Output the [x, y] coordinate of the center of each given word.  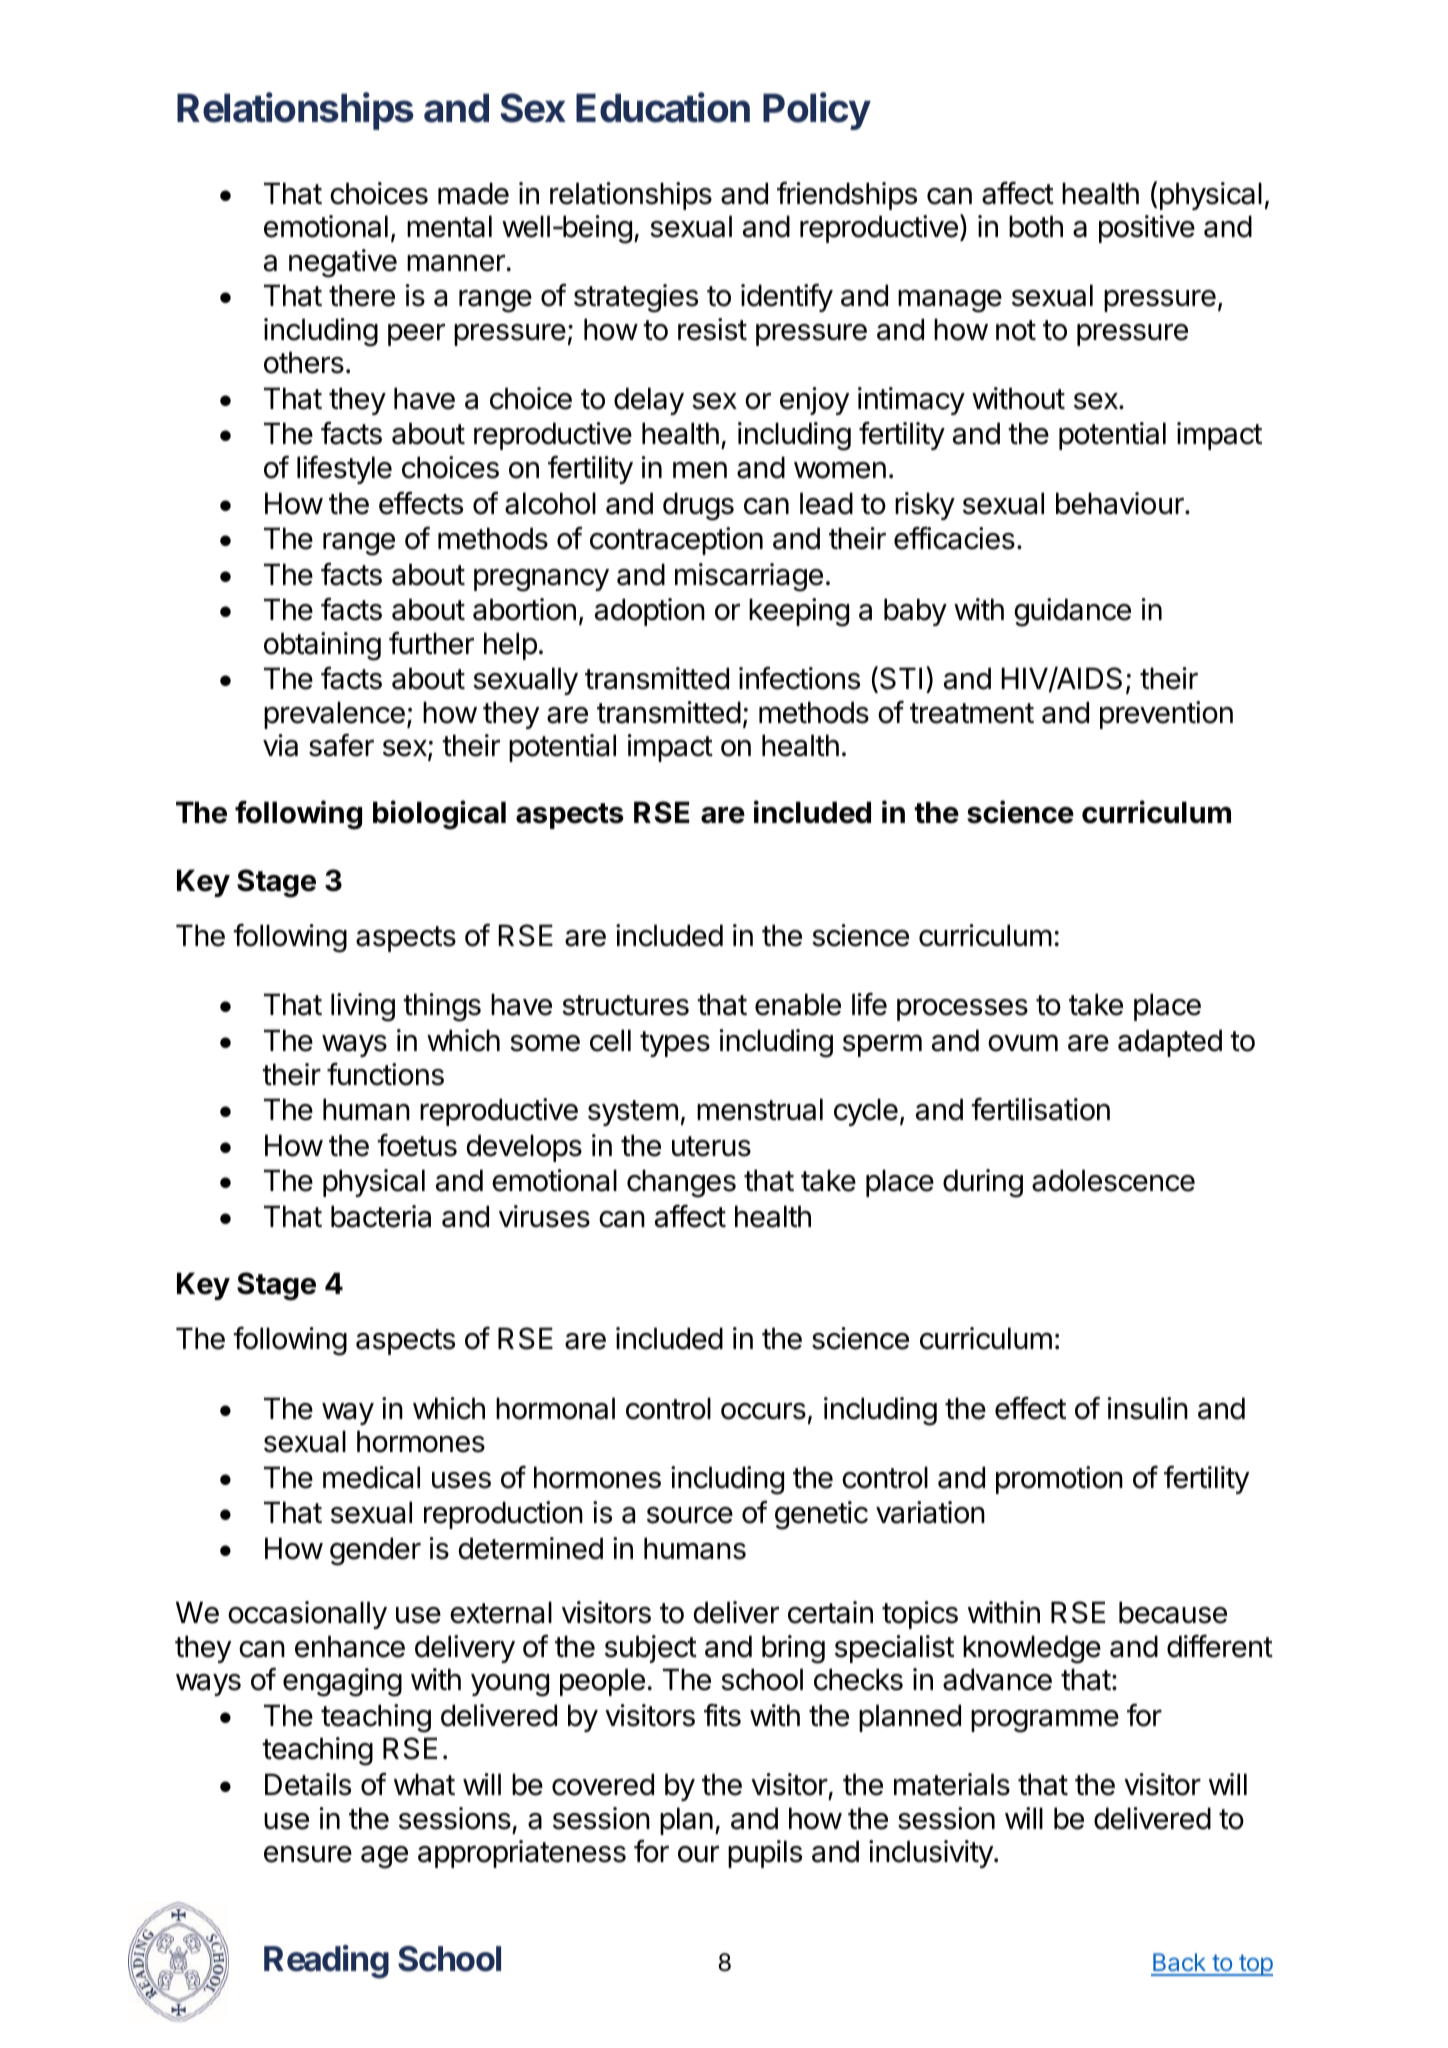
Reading [326, 1962]
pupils [765, 1854]
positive [1147, 229]
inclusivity [932, 1854]
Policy [817, 111]
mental [449, 226]
